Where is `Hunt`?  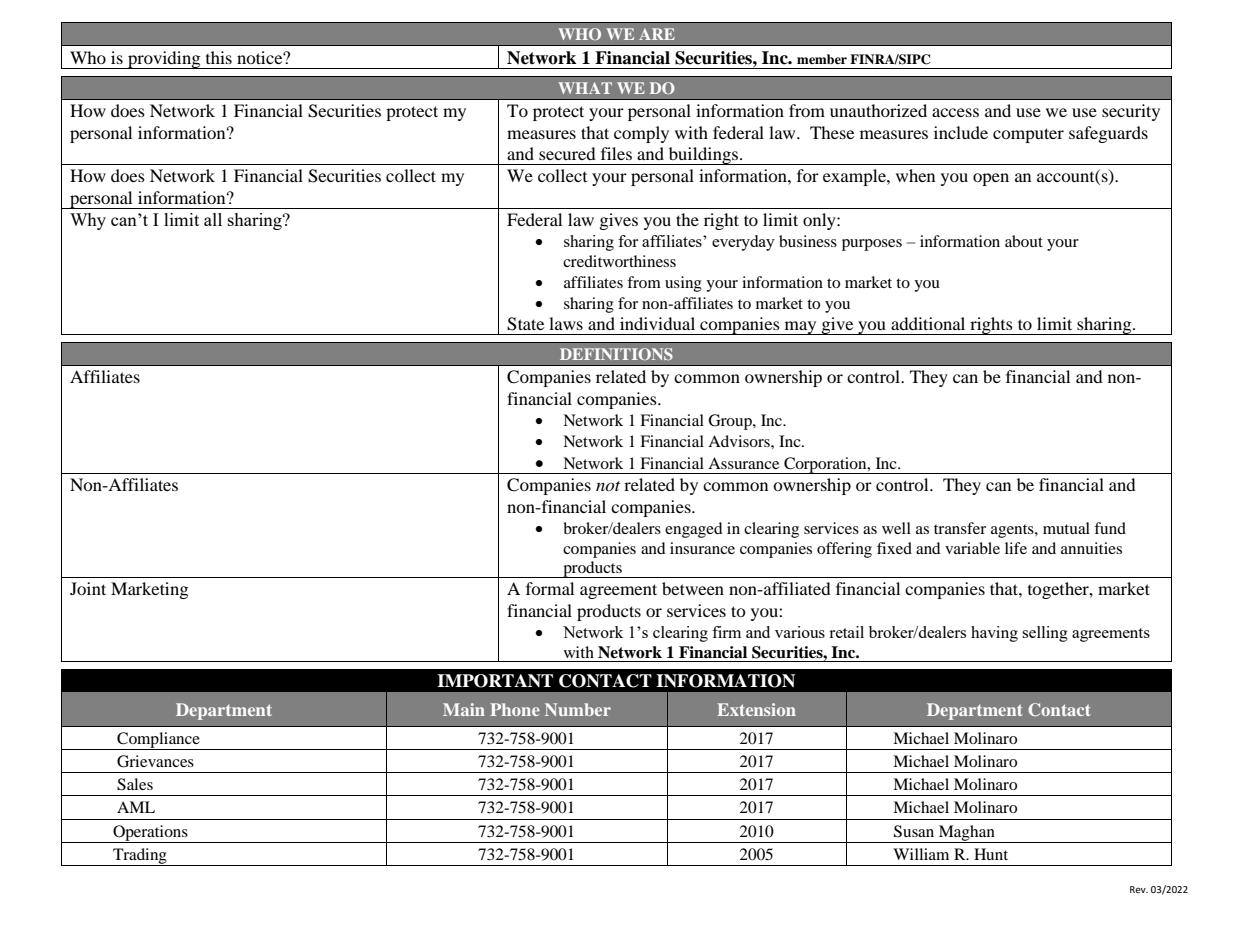 Hunt is located at coordinates (991, 854).
